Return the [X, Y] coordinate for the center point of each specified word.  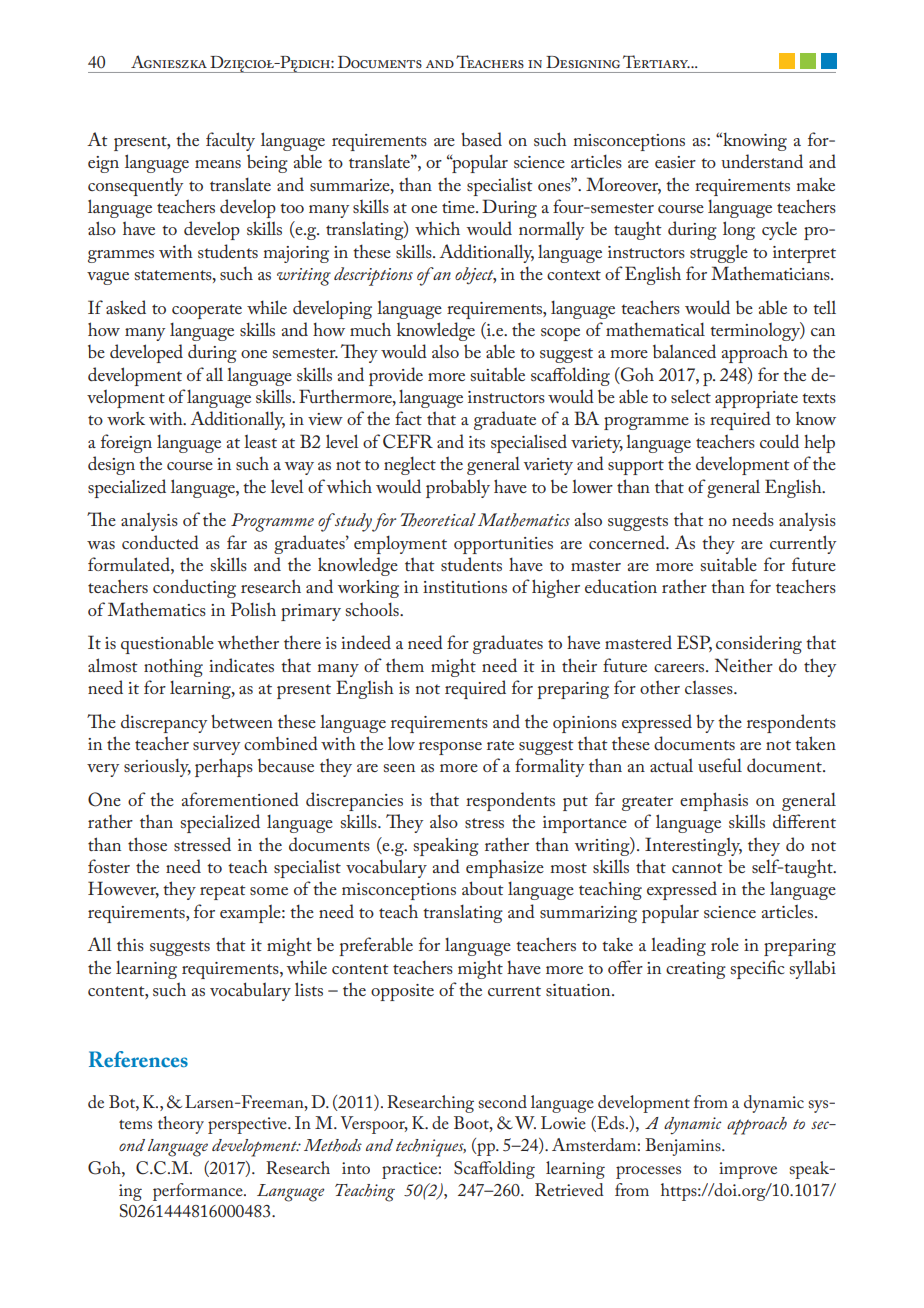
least [260, 441]
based [481, 139]
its [477, 442]
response [450, 748]
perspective [248, 1125]
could [779, 441]
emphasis [714, 801]
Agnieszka [169, 61]
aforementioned [240, 799]
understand [762, 161]
